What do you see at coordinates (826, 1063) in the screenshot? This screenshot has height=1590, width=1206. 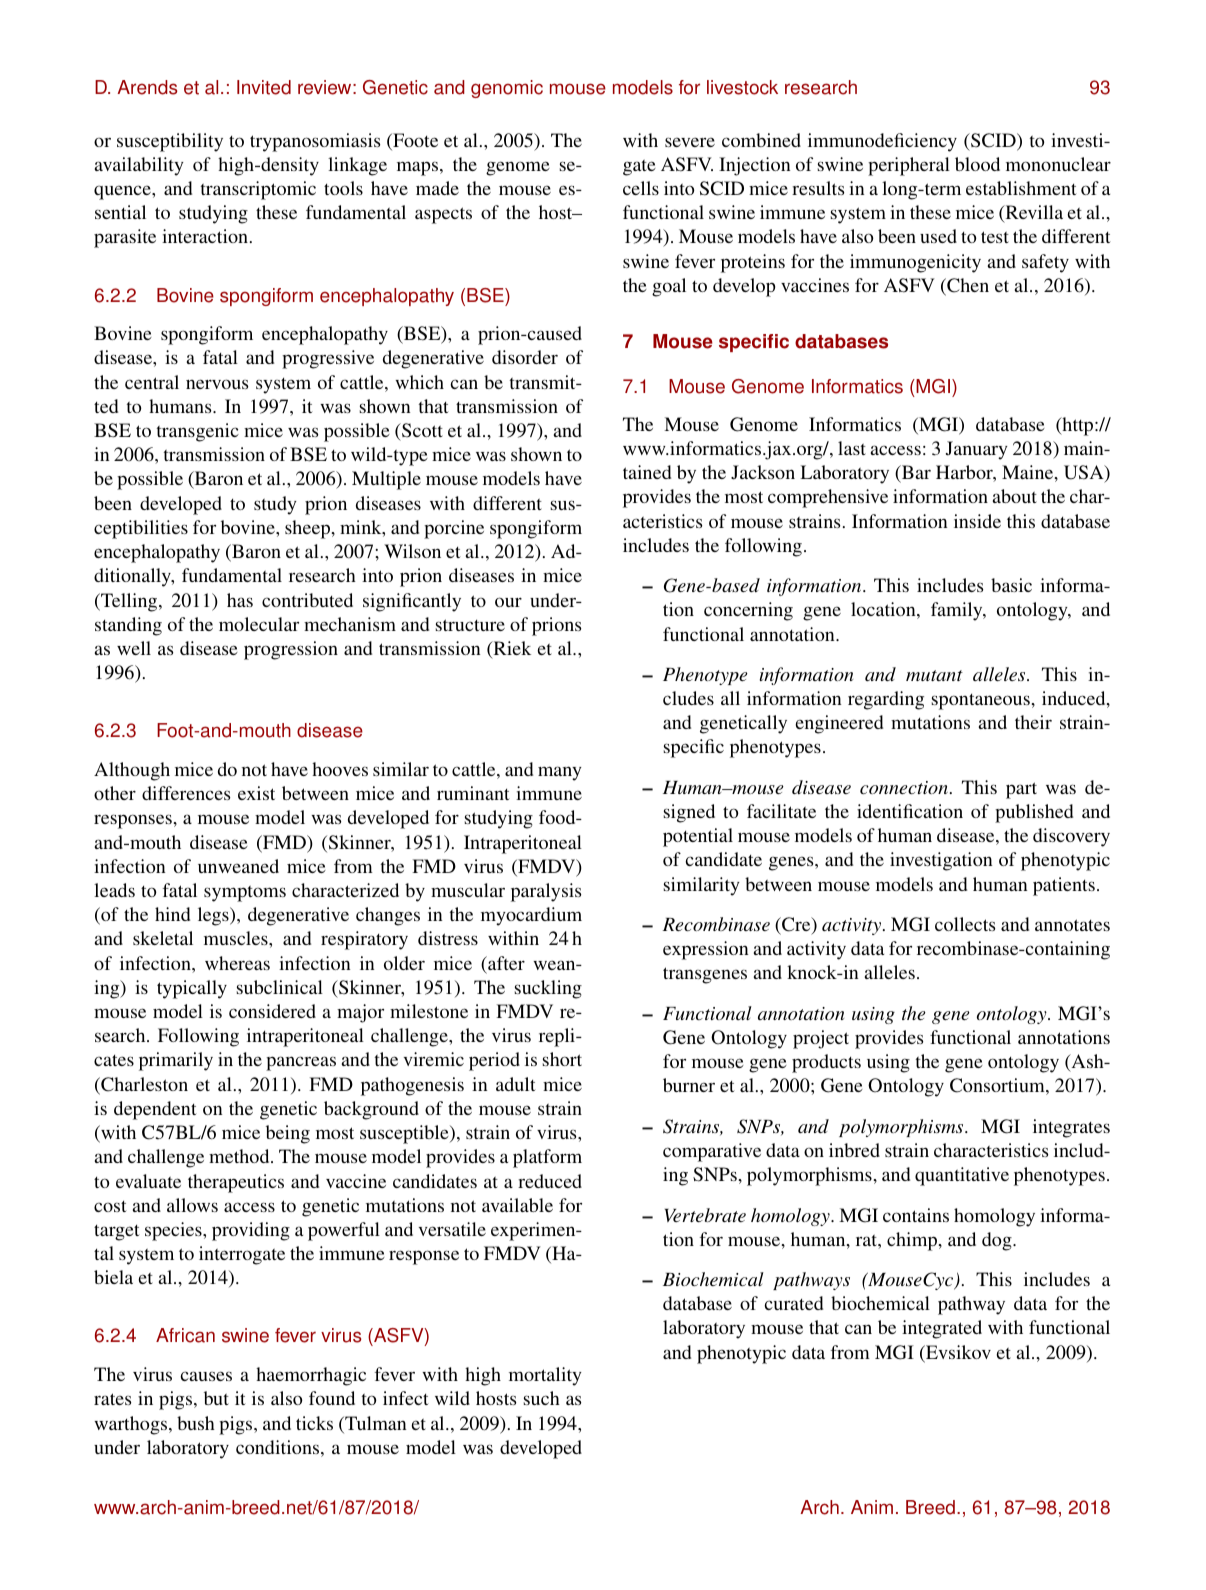 I see `products` at bounding box center [826, 1063].
